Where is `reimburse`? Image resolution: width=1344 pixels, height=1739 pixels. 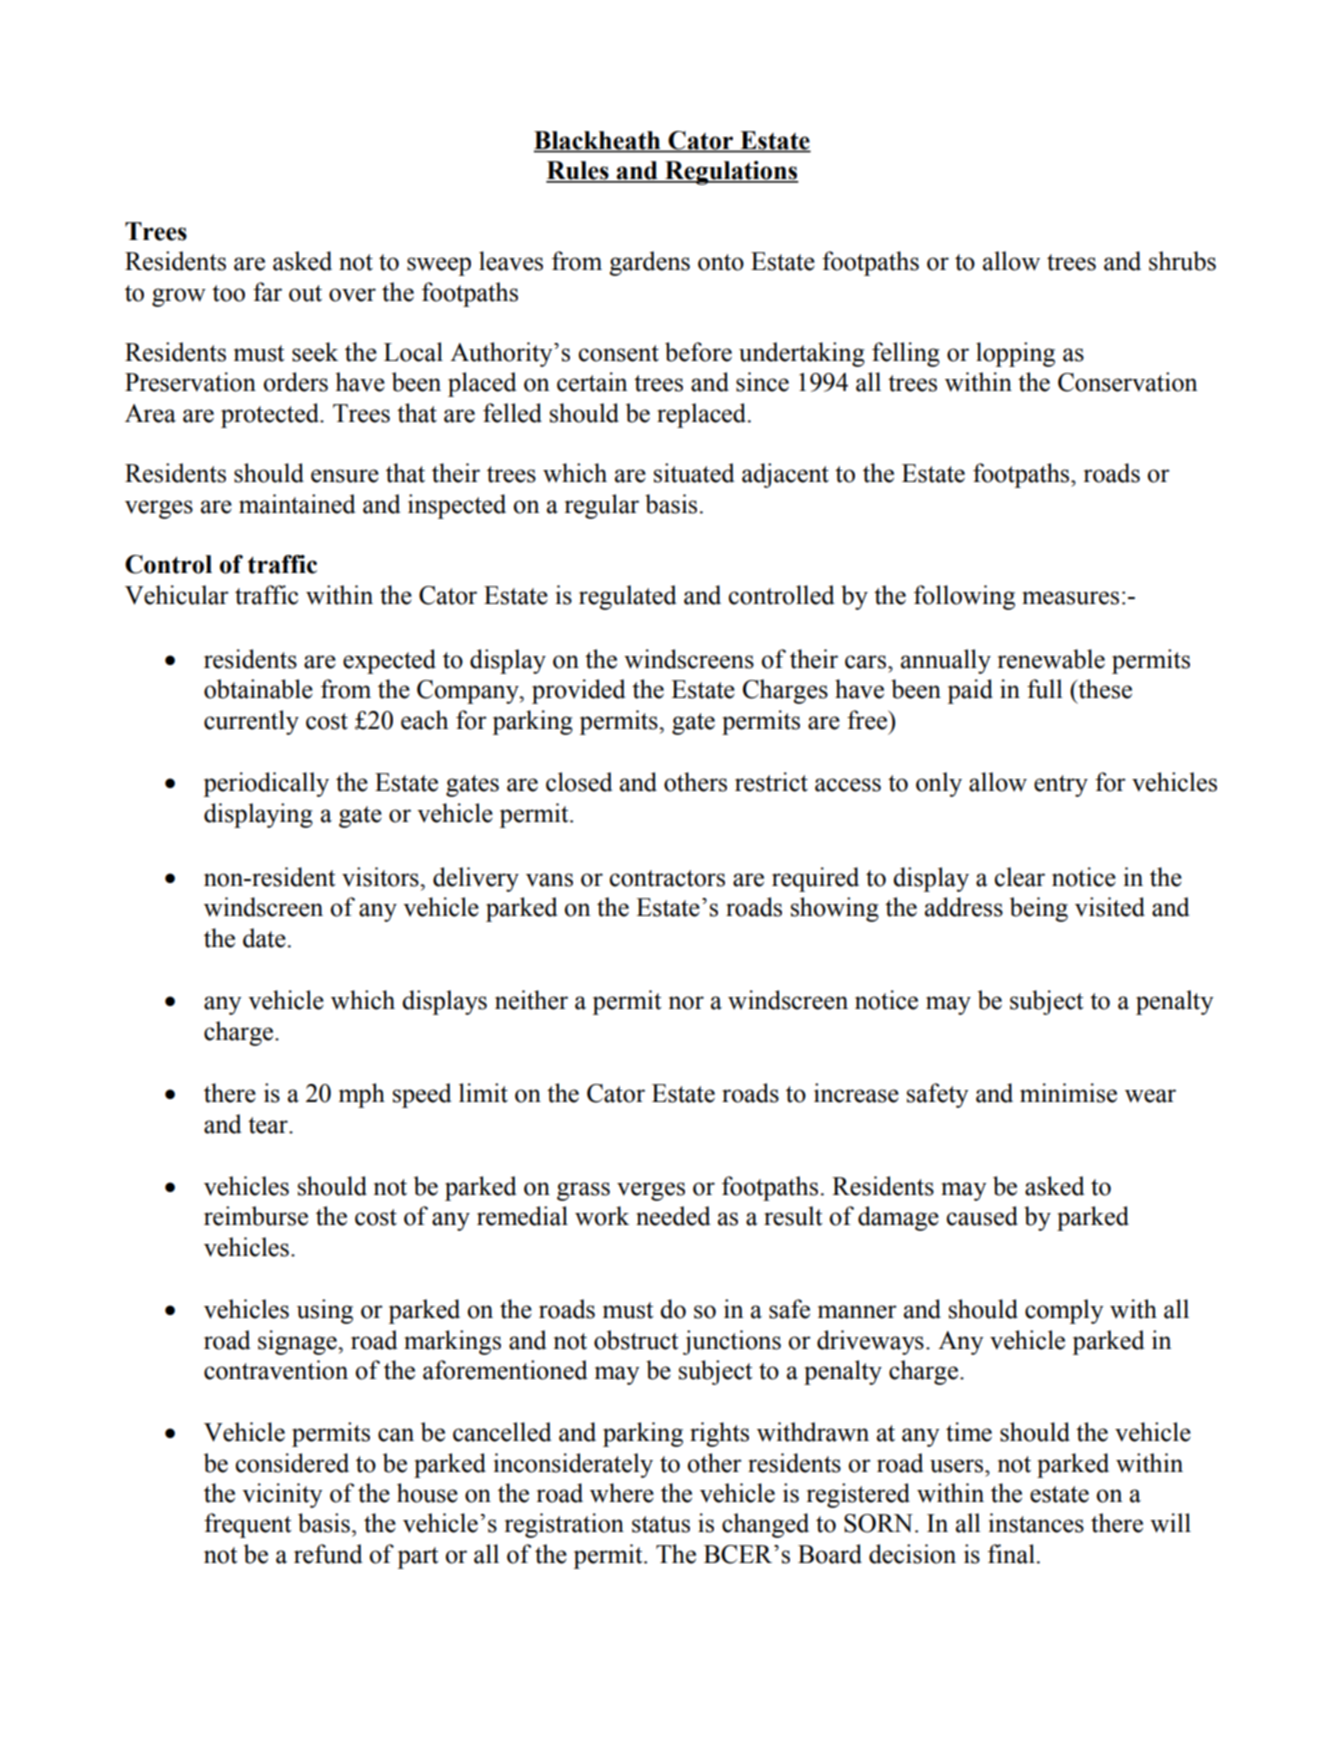
reimburse is located at coordinates (256, 1216).
